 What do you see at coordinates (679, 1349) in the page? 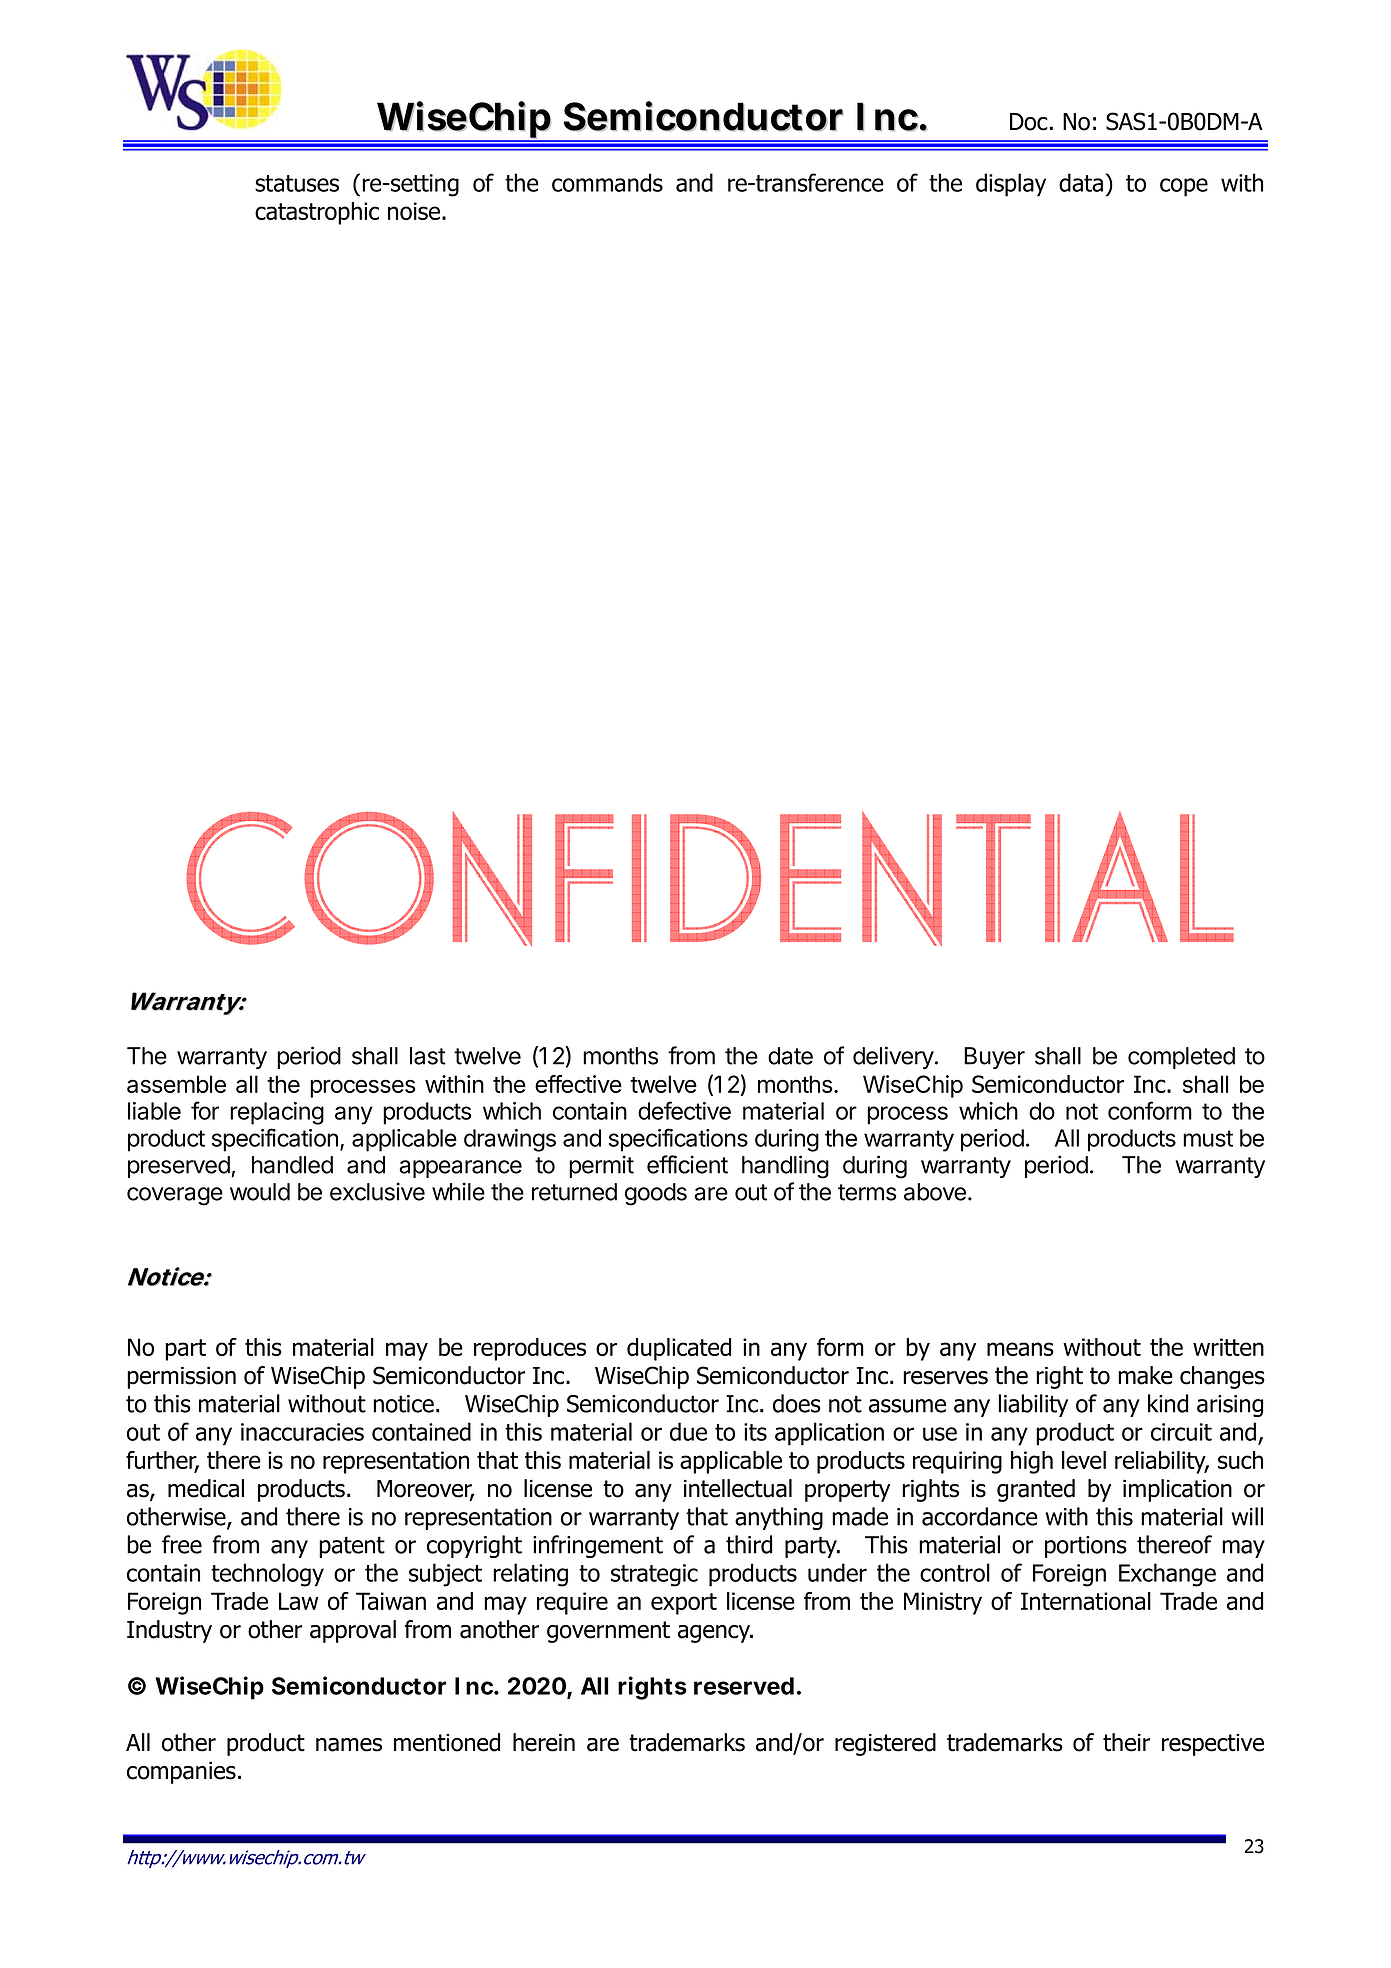
I see `duplicated` at bounding box center [679, 1349].
